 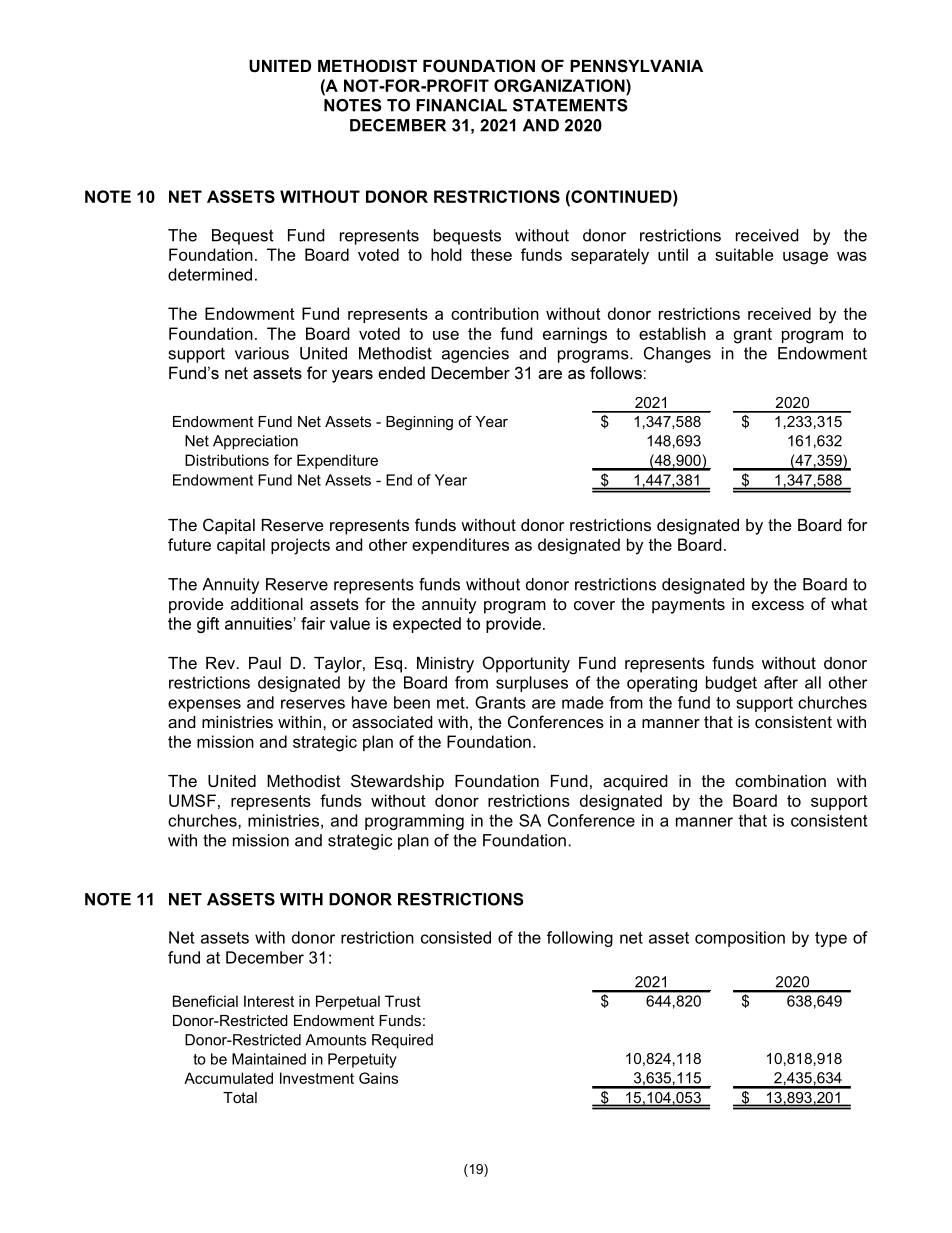 What do you see at coordinates (402, 1041) in the page?
I see `Required` at bounding box center [402, 1041].
